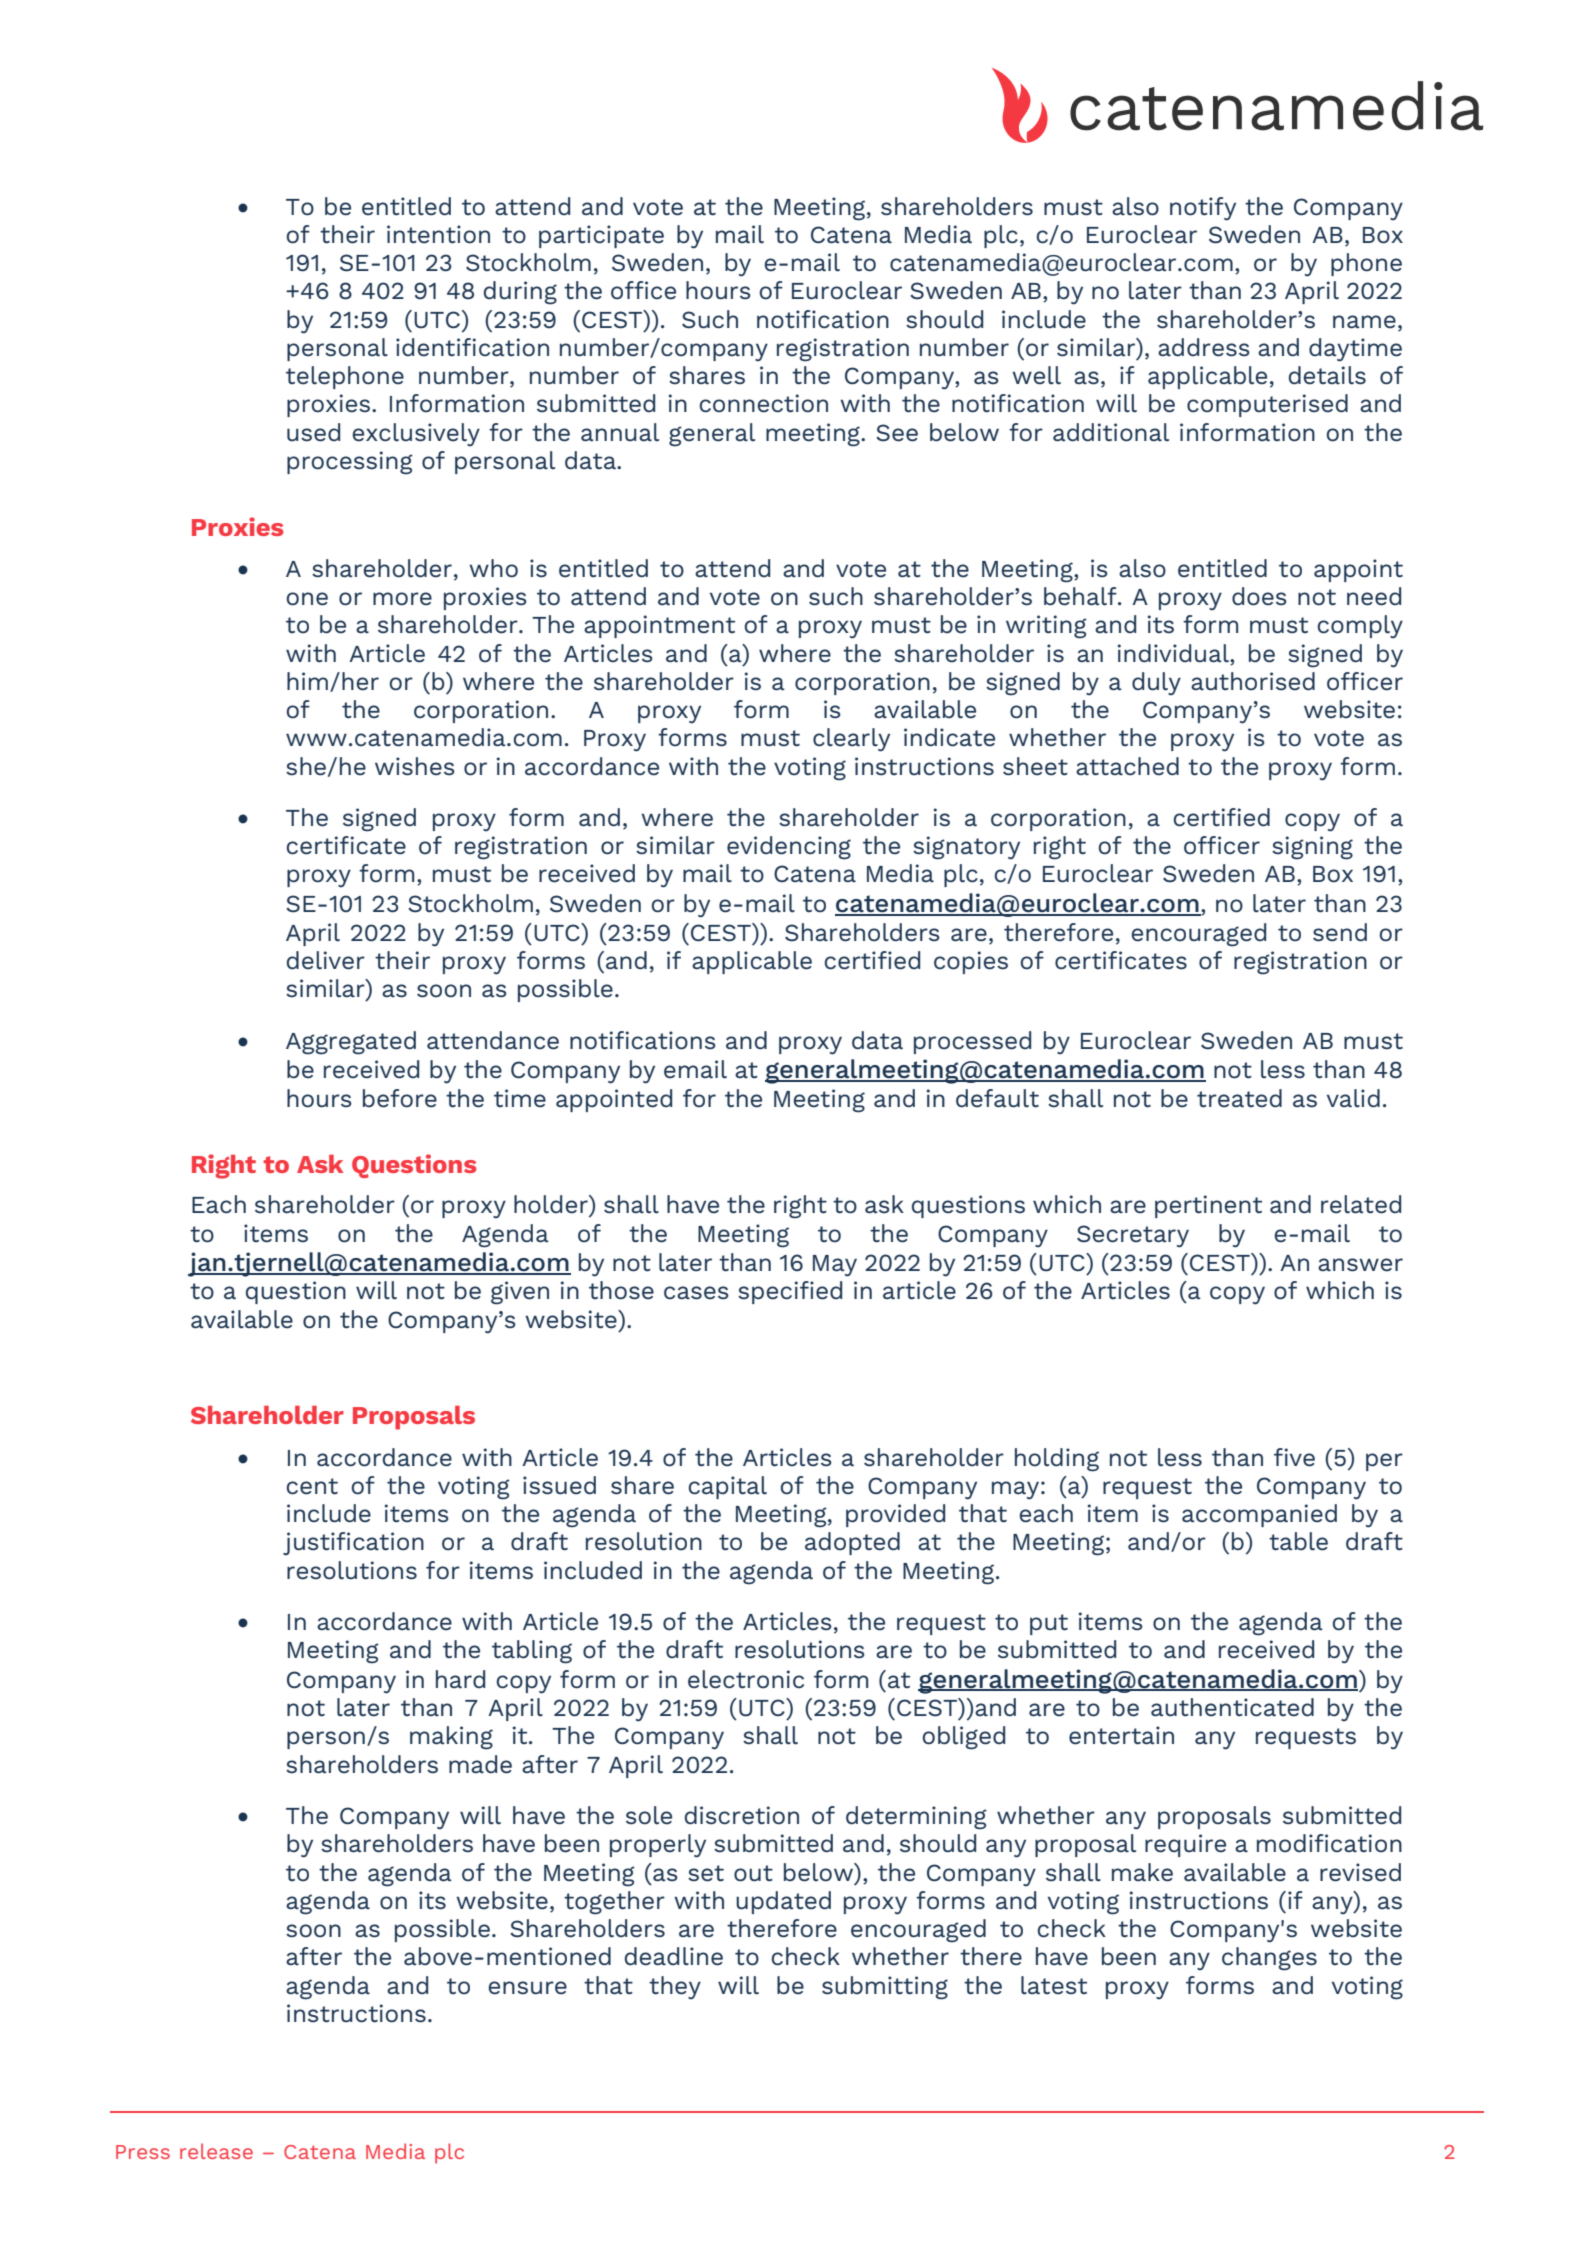 This screenshot has height=2253, width=1593. What do you see at coordinates (1203, 209) in the screenshot?
I see `notify` at bounding box center [1203, 209].
